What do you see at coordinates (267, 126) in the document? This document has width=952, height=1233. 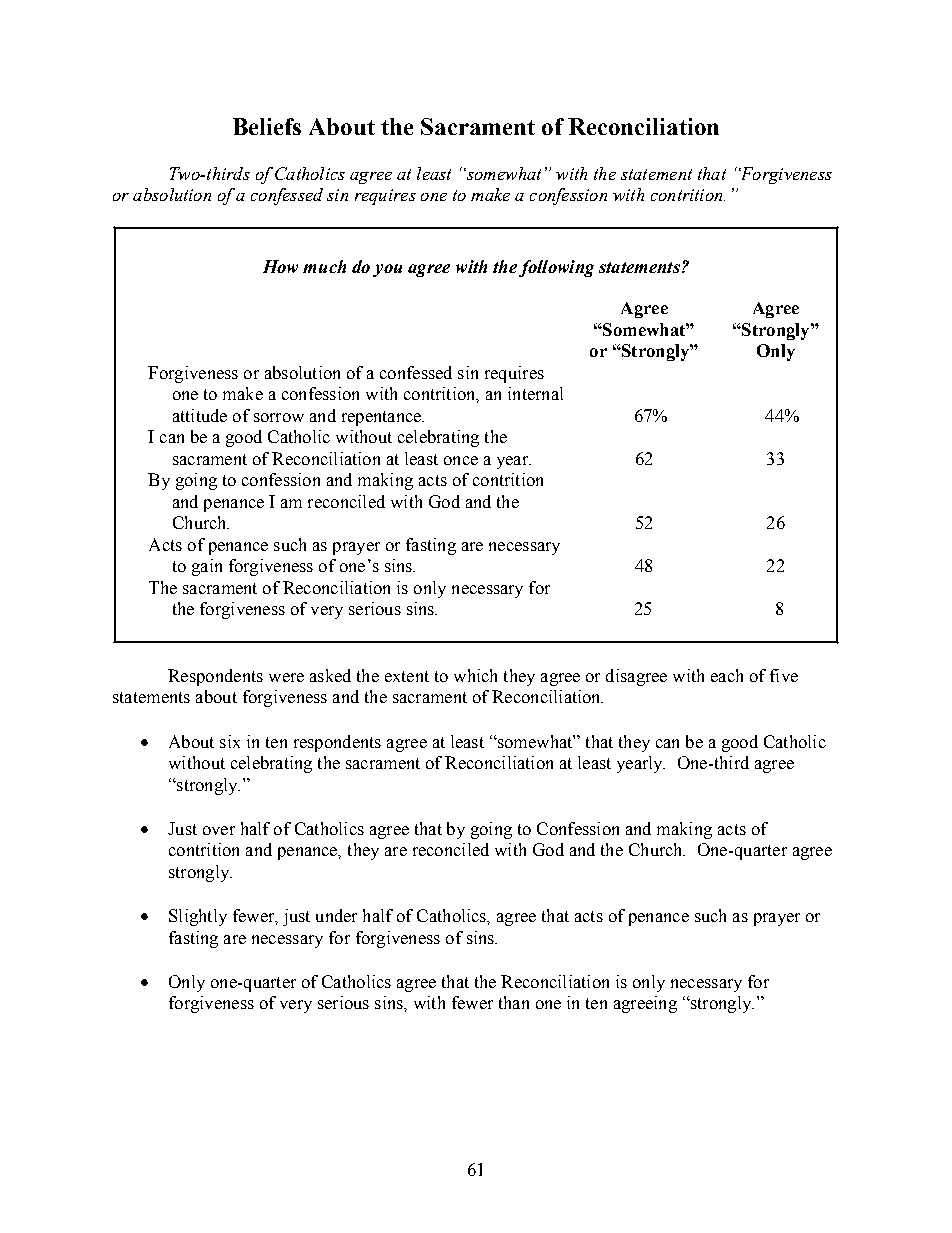 I see `Beliefs` at bounding box center [267, 126].
